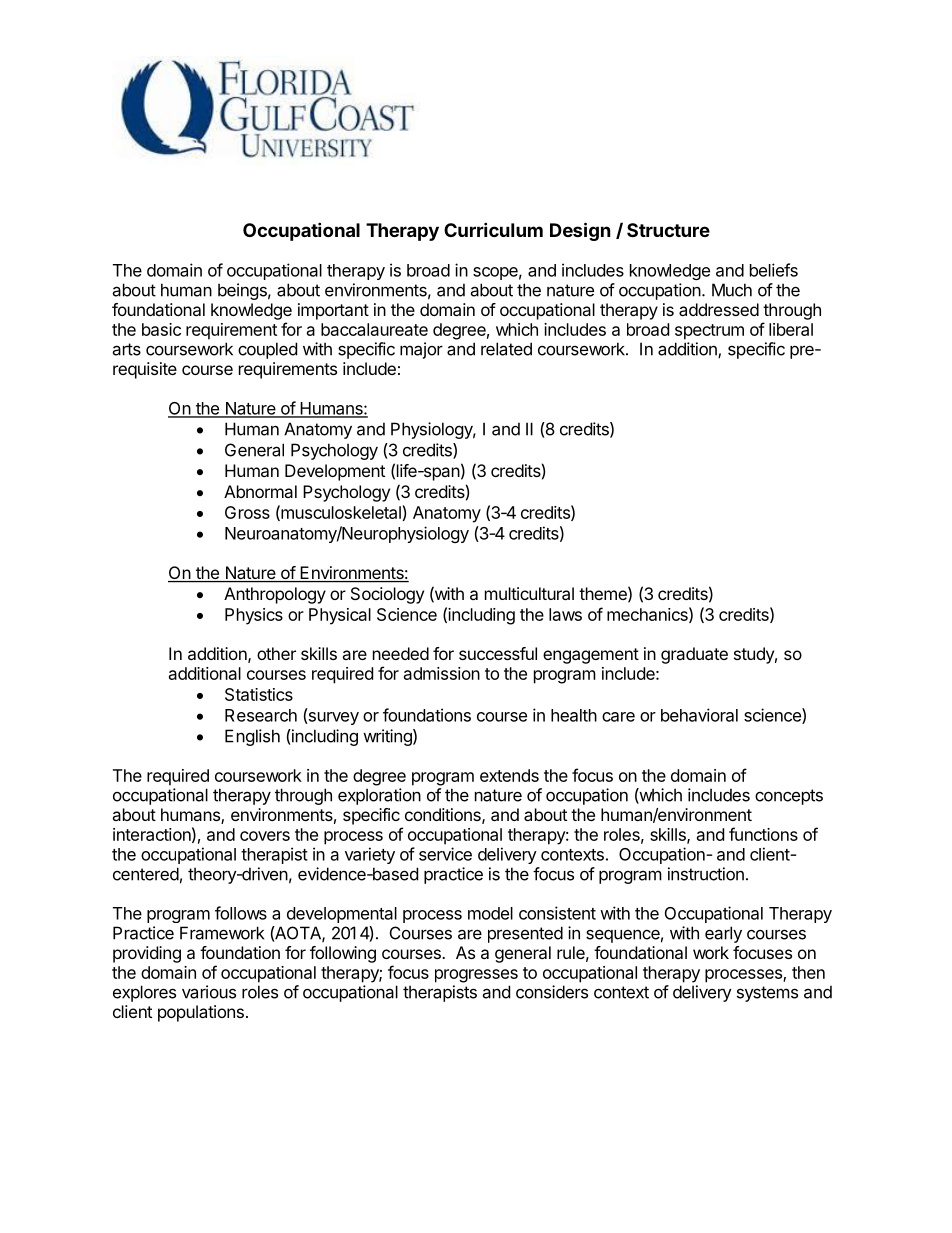 Image resolution: width=952 pixels, height=1233 pixels. I want to click on behavioral, so click(699, 715).
